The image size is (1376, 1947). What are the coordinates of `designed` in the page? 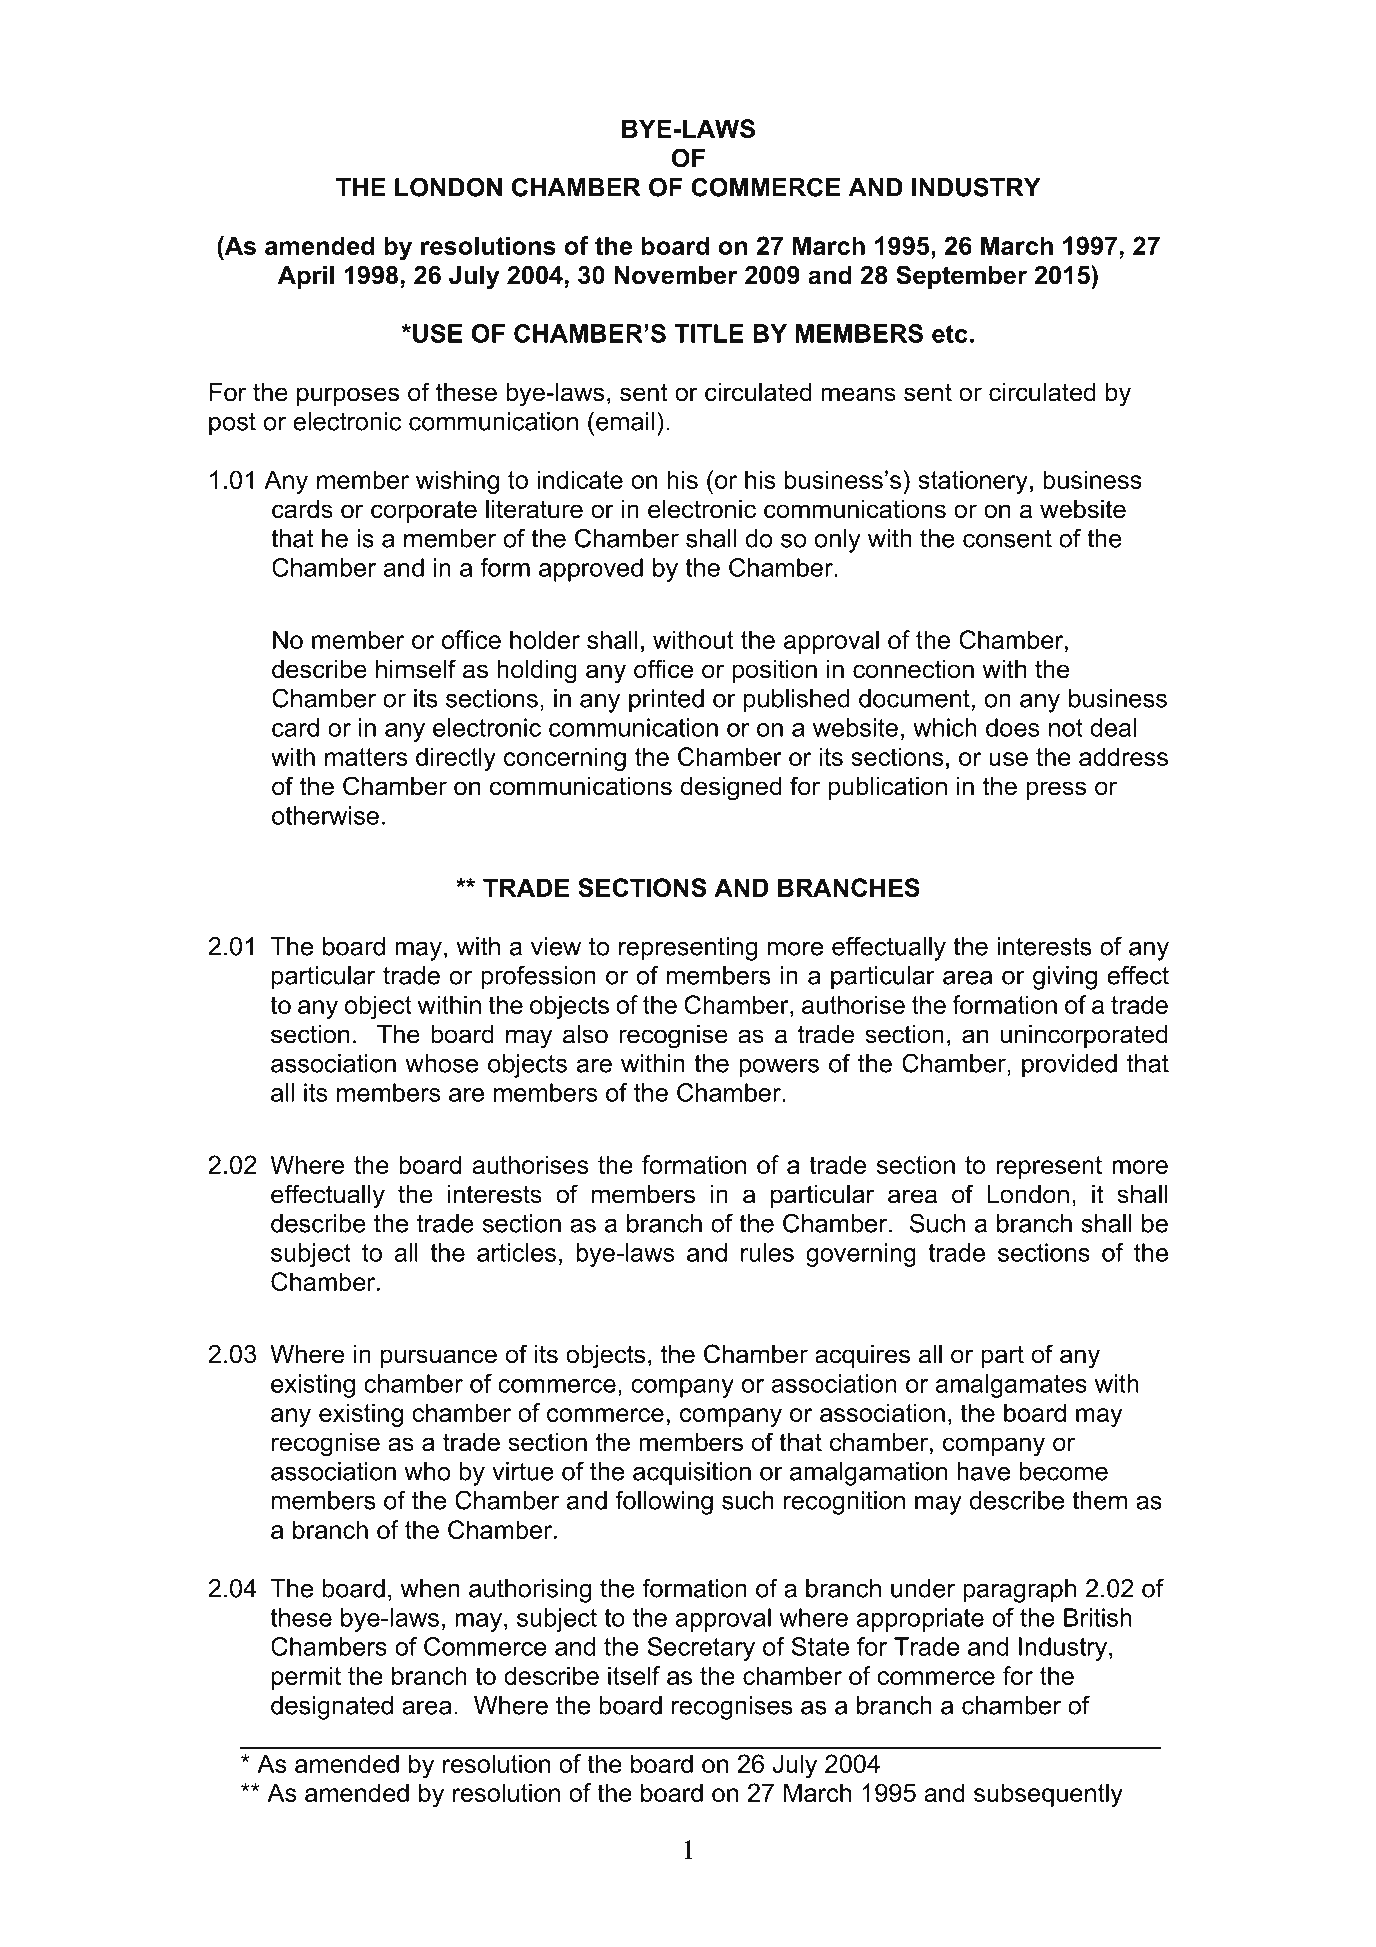 It's located at (731, 789).
